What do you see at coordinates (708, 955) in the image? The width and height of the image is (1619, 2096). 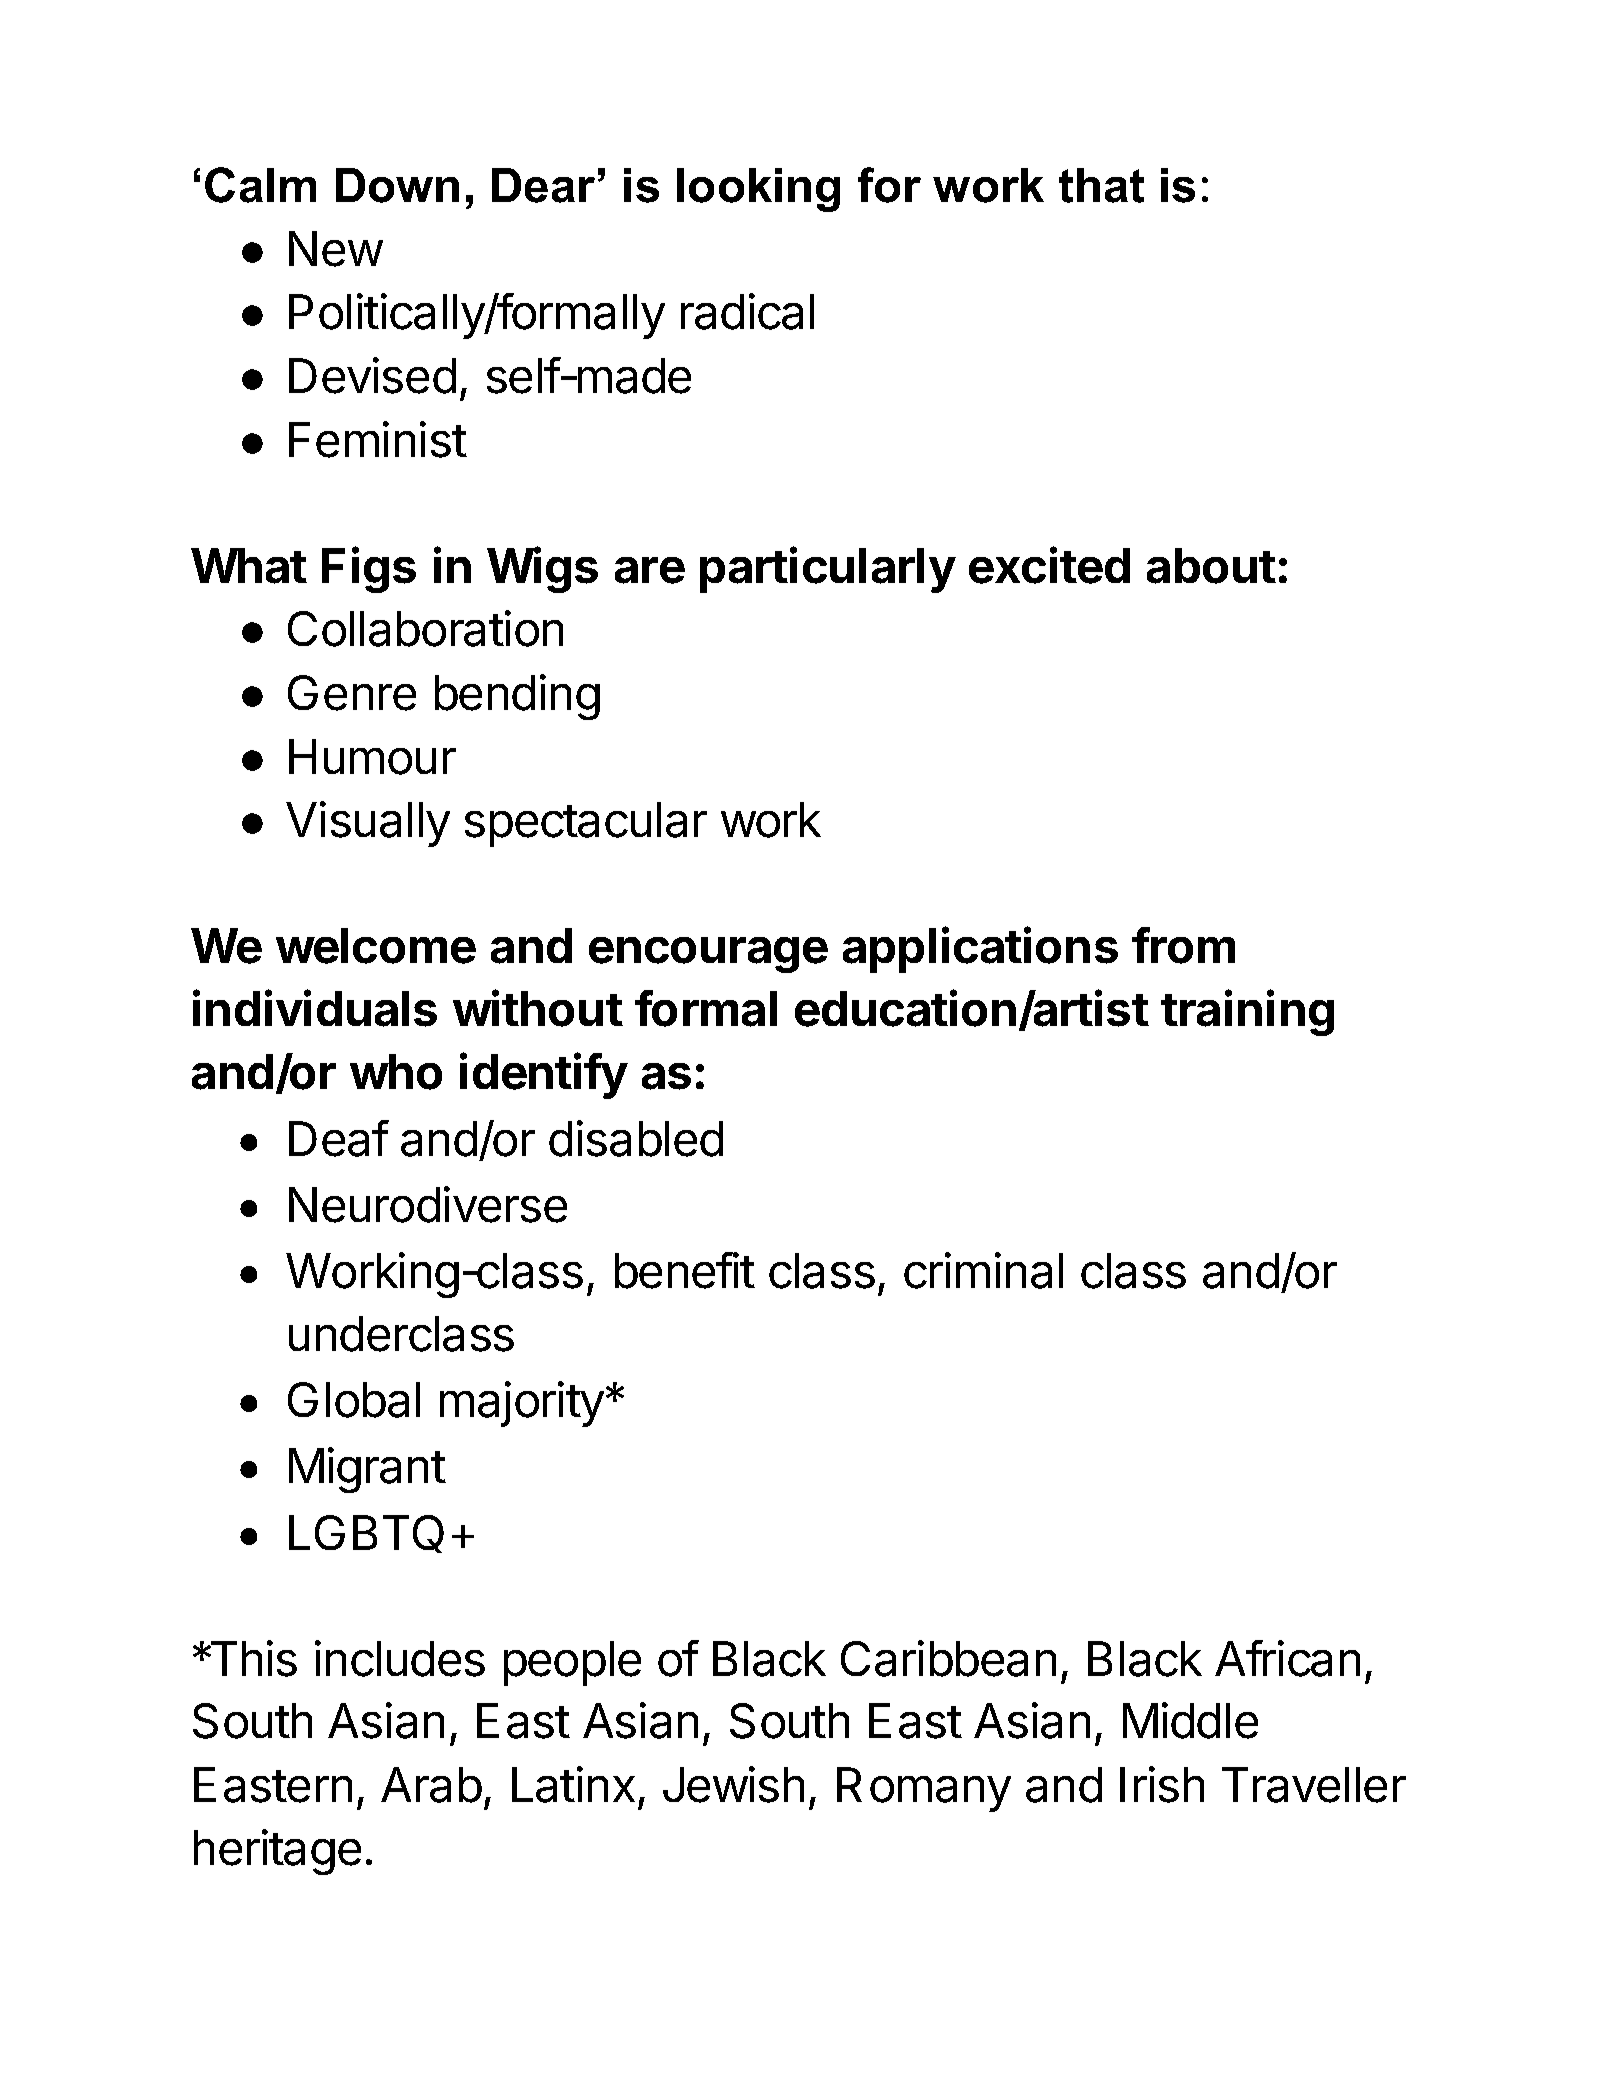 I see `encourage` at bounding box center [708, 955].
